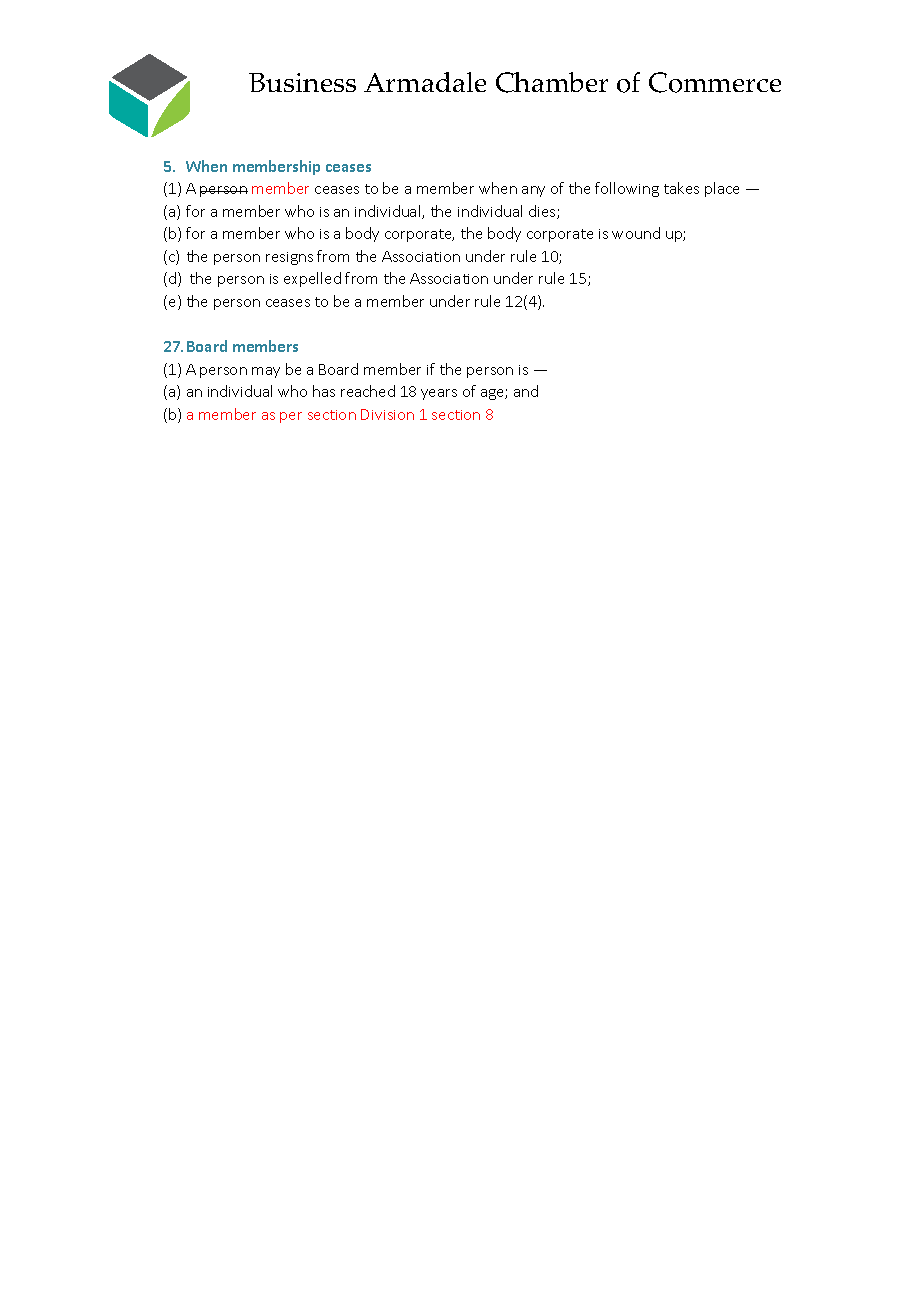 The image size is (924, 1307). I want to click on dies, so click(543, 212).
